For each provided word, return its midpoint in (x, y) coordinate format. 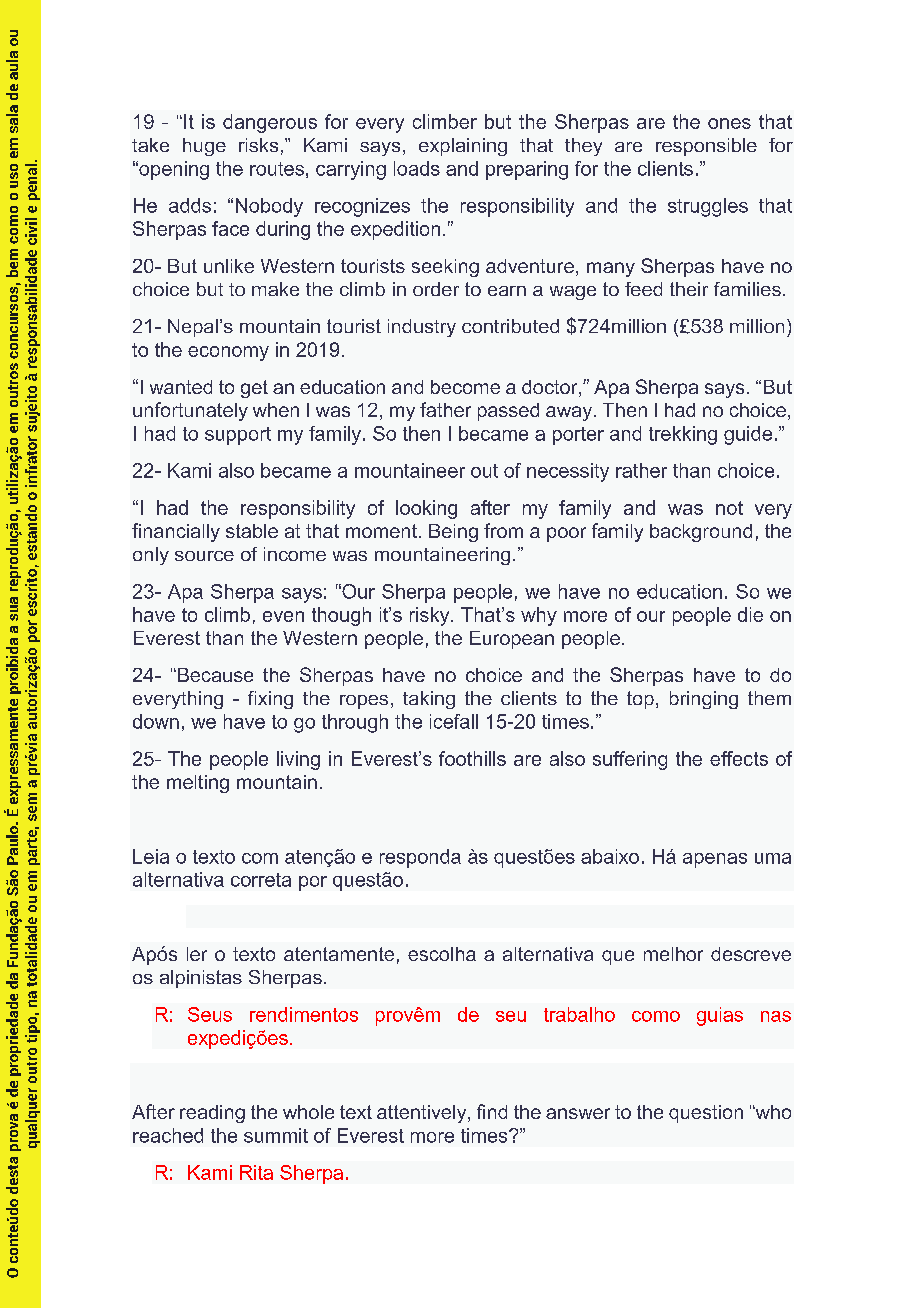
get (254, 389)
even (283, 616)
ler (197, 954)
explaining (463, 147)
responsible (706, 147)
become (465, 387)
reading (212, 1114)
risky (431, 616)
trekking (683, 435)
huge (204, 147)
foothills (472, 758)
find (492, 1111)
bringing (704, 700)
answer (578, 1113)
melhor (673, 954)
